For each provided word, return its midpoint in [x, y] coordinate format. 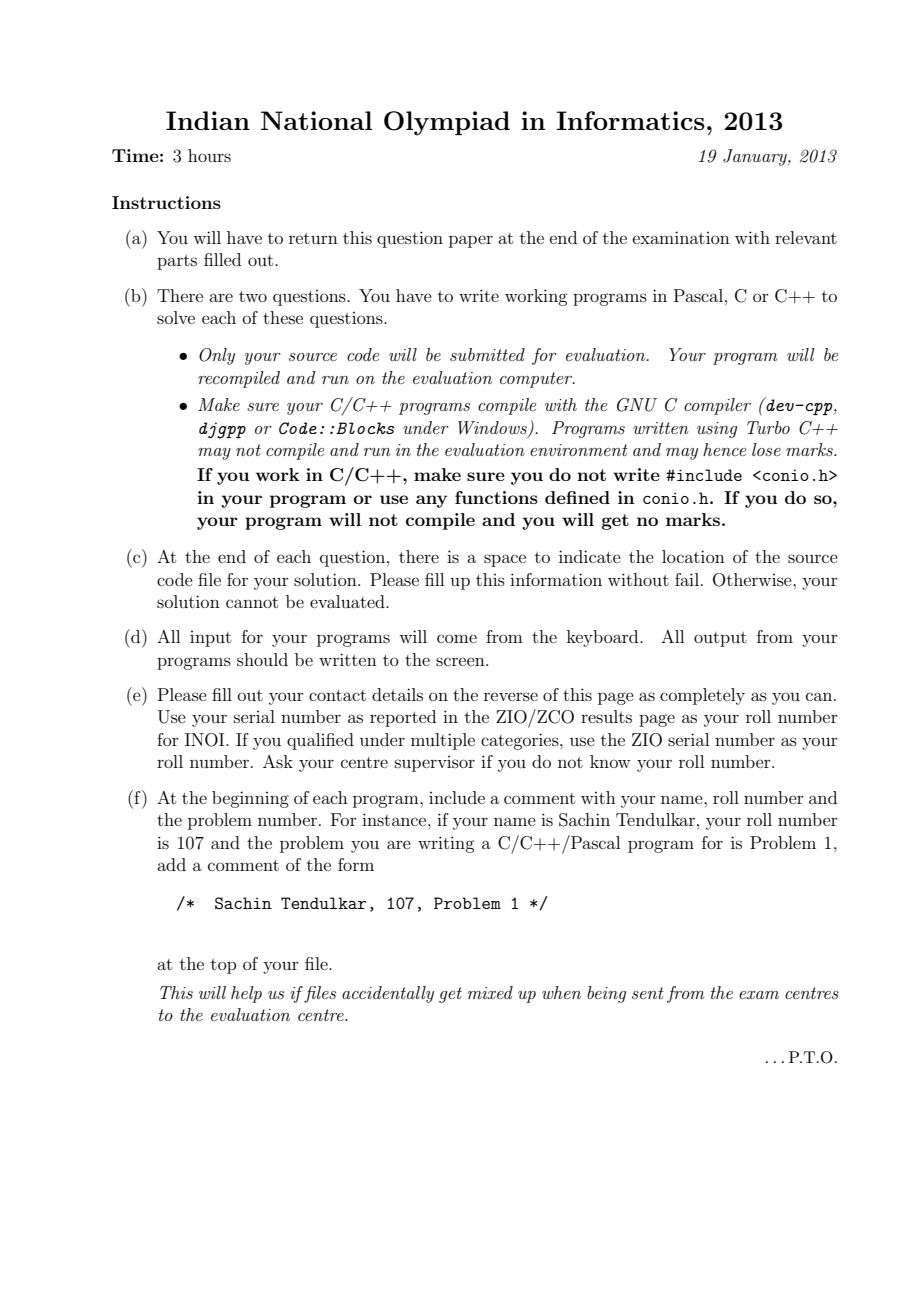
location [693, 556]
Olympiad [447, 123]
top [223, 966]
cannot [252, 602]
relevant [806, 237]
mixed [490, 992]
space [505, 560]
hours [209, 155]
